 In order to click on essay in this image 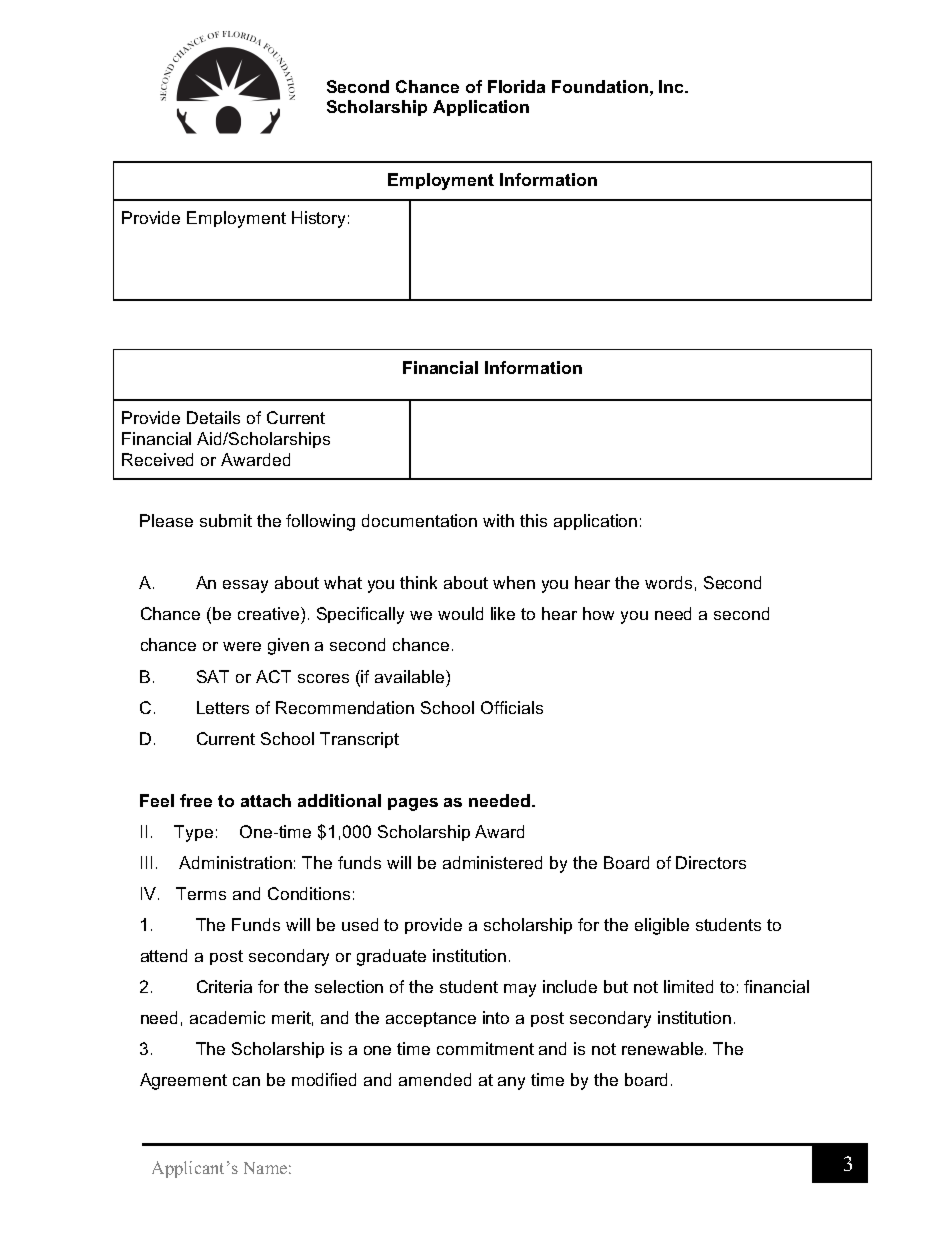, I will do `click(245, 586)`.
